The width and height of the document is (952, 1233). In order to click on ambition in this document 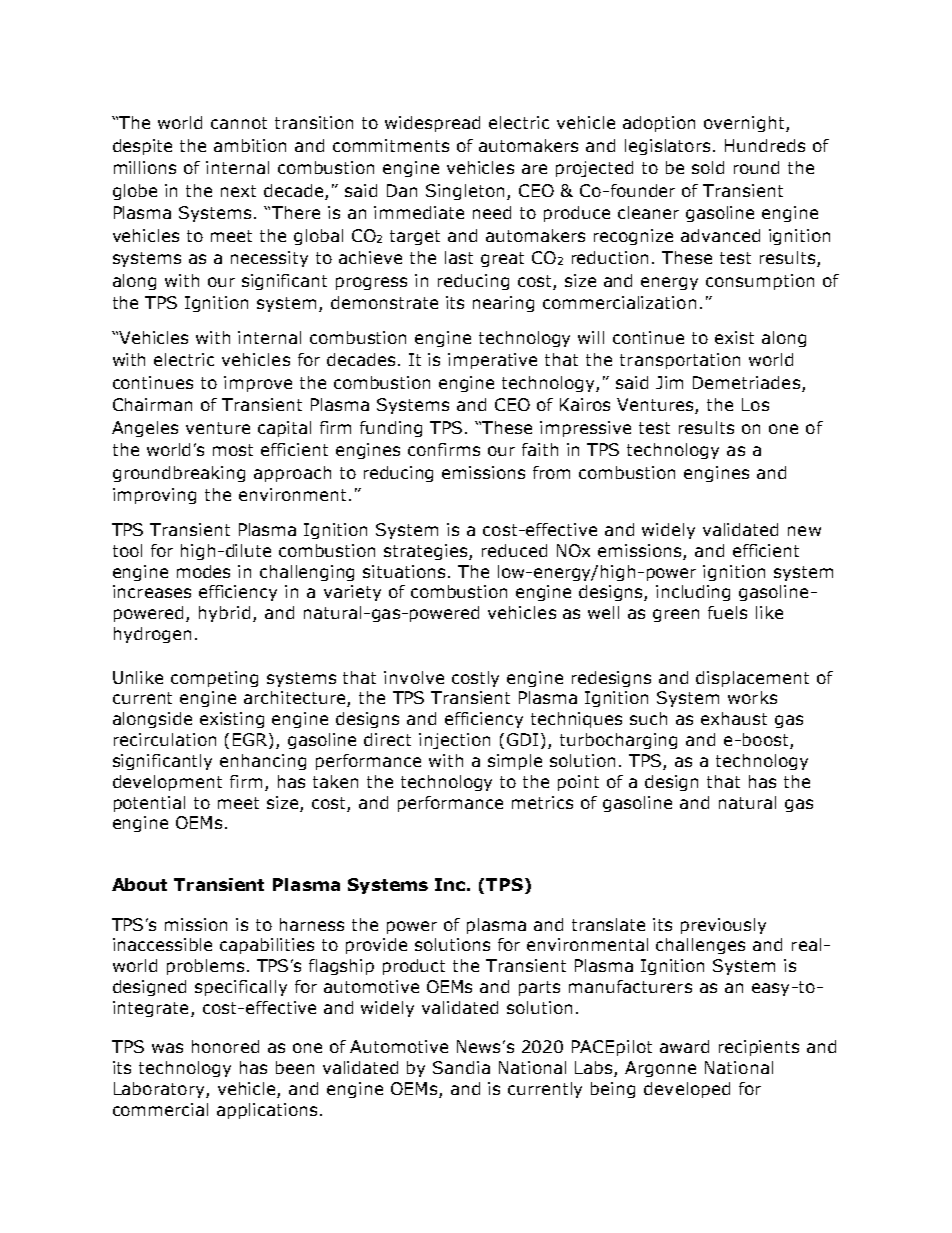, I will do `click(250, 145)`.
